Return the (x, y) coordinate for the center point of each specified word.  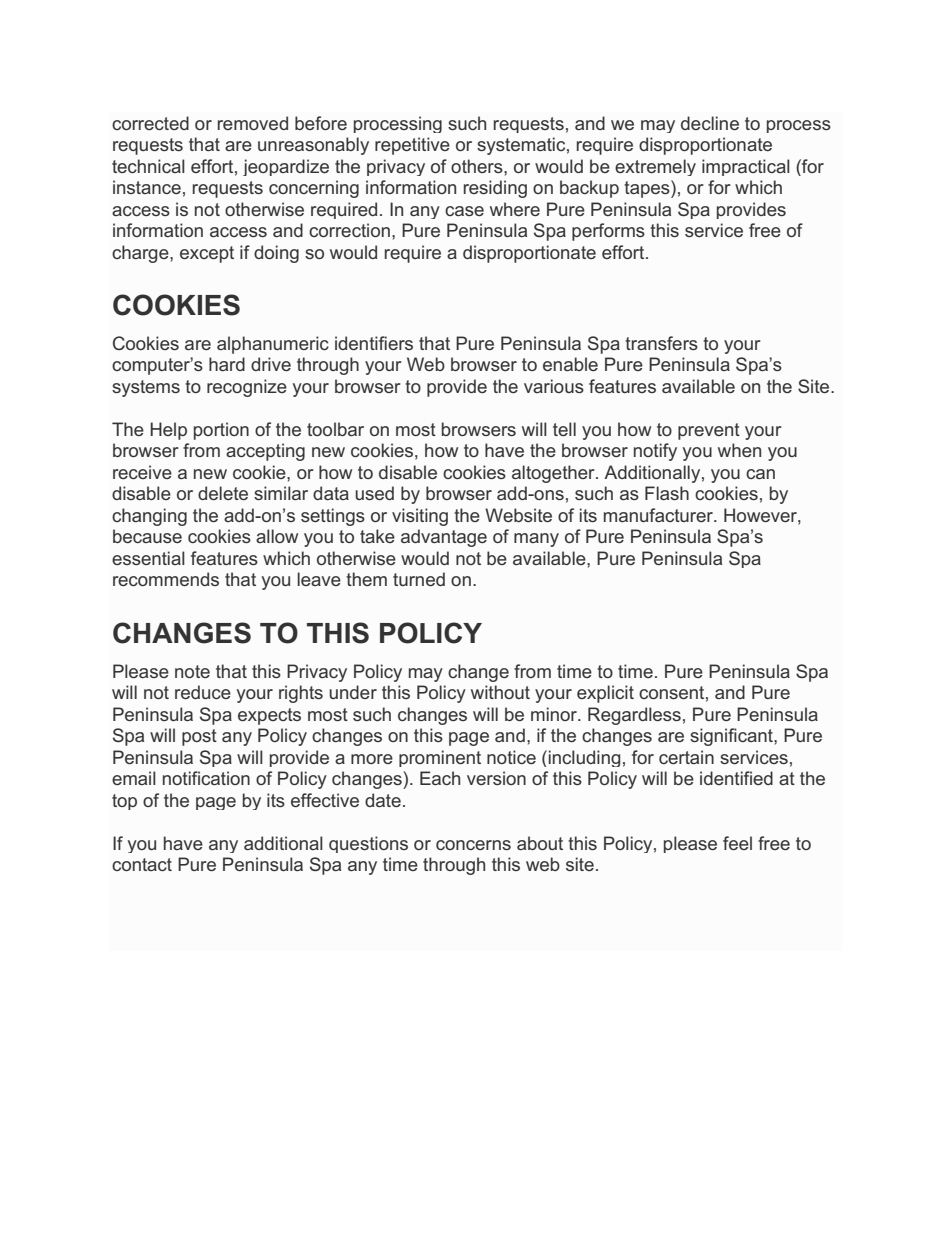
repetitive (412, 146)
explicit (605, 694)
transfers (661, 343)
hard (227, 364)
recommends (166, 579)
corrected (150, 123)
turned (419, 579)
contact (142, 864)
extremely (655, 167)
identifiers (374, 343)
